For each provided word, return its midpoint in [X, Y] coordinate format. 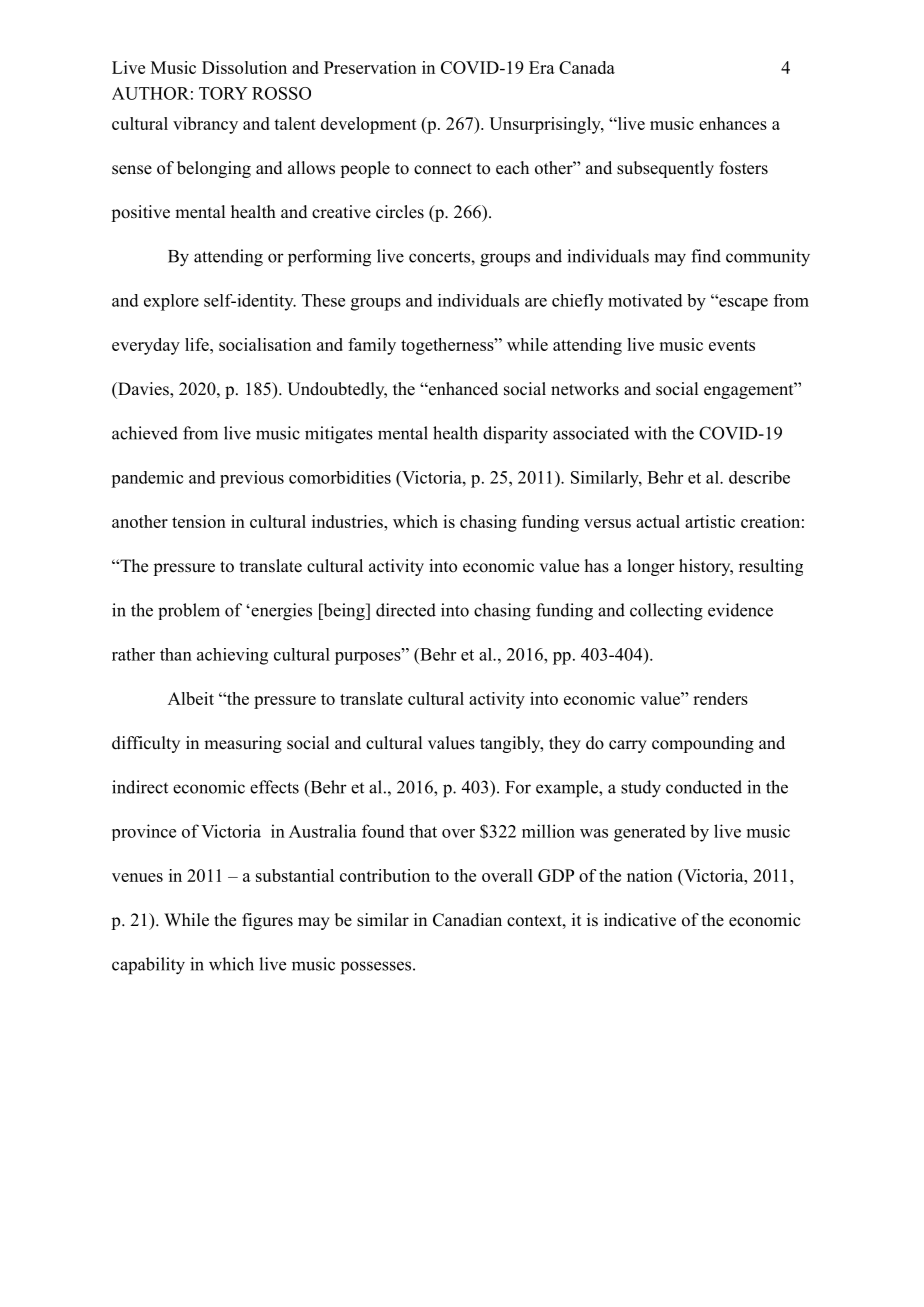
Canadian [467, 920]
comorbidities [340, 477]
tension [199, 521]
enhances [733, 123]
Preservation [370, 67]
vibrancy [205, 125]
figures [267, 921]
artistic [710, 521]
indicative [640, 920]
